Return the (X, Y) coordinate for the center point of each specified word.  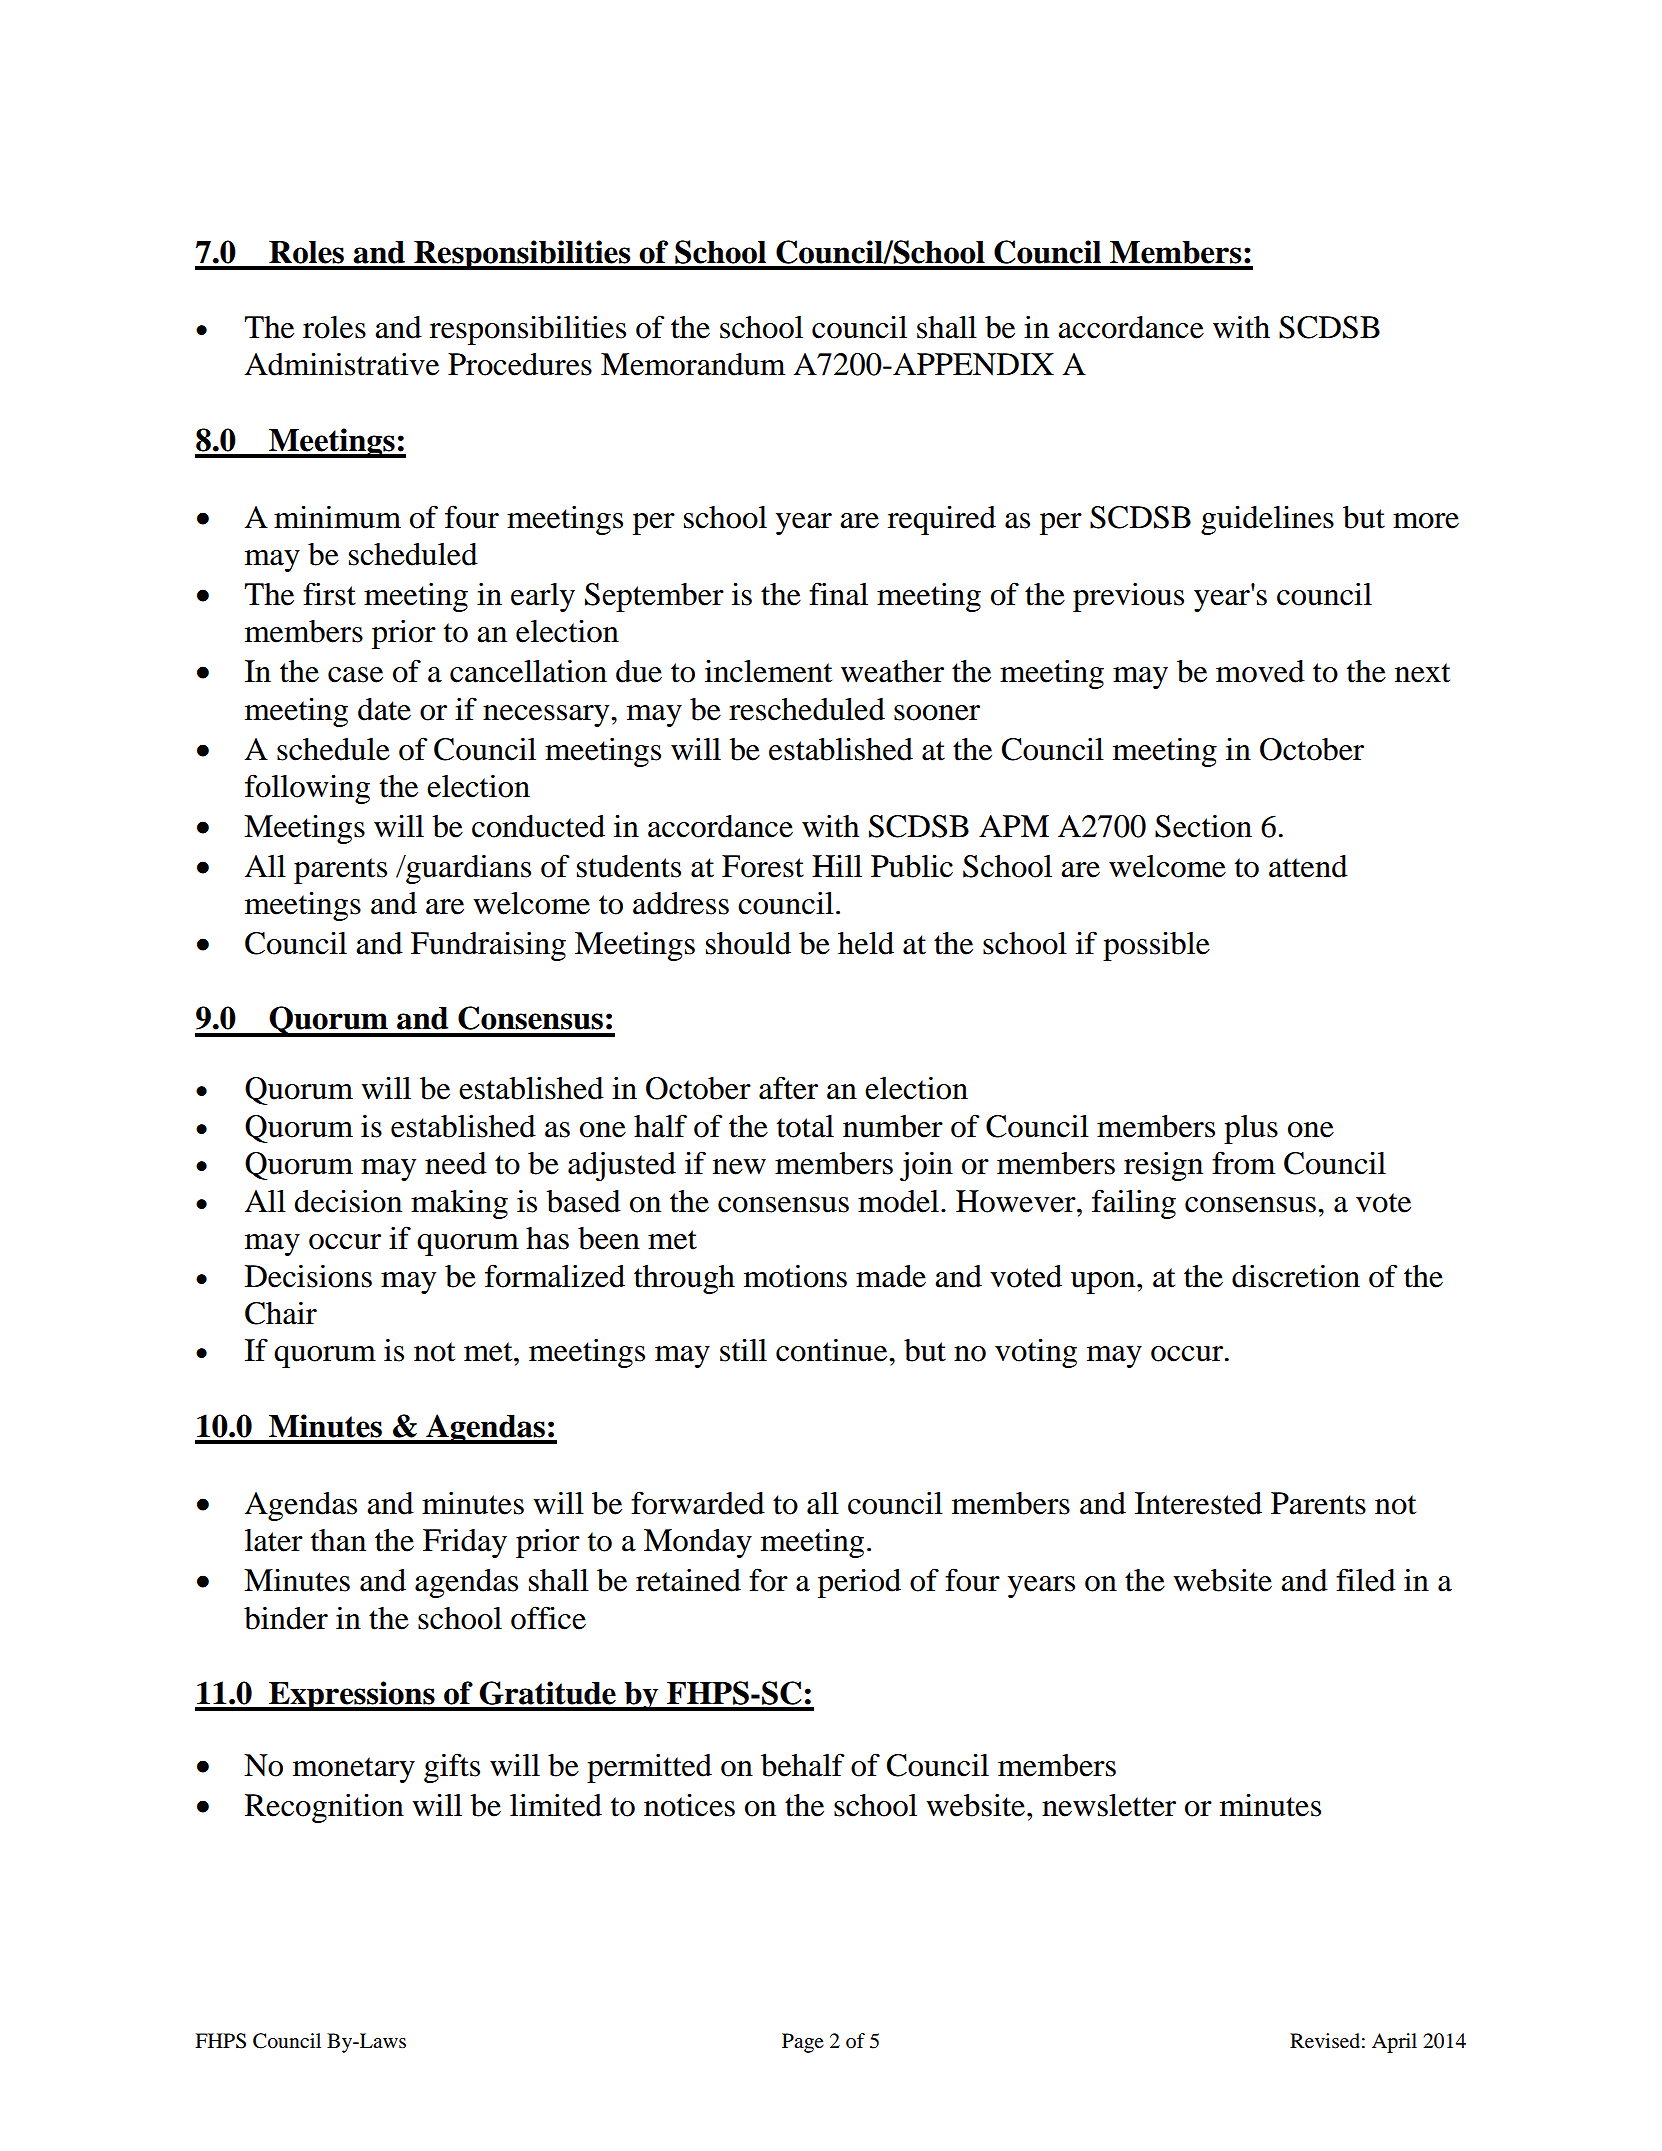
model (898, 1201)
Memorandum (693, 364)
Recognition (324, 1808)
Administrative (342, 364)
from (1243, 1163)
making (459, 1204)
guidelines (1267, 520)
